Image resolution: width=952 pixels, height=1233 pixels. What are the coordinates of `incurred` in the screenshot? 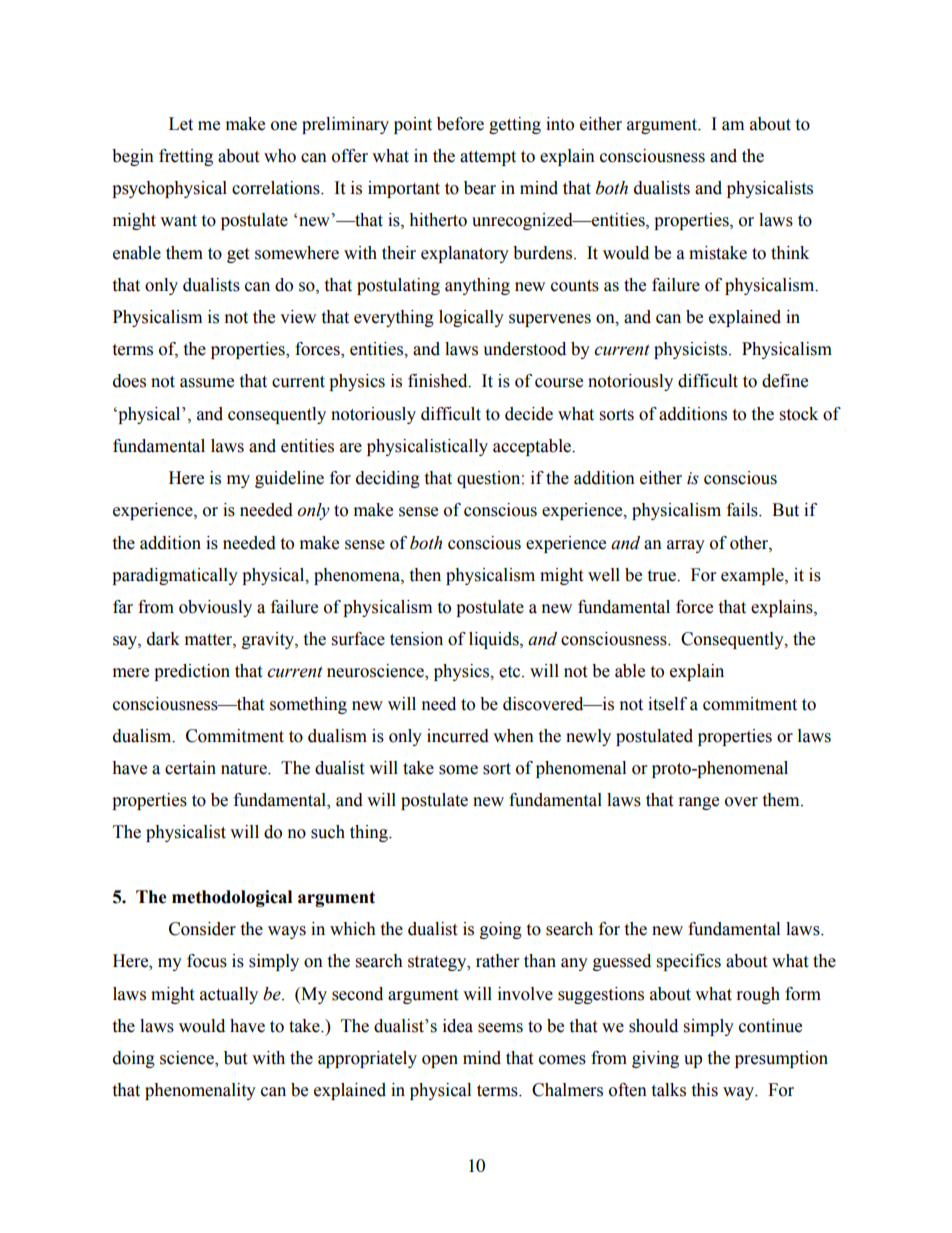 It's located at (458, 736).
